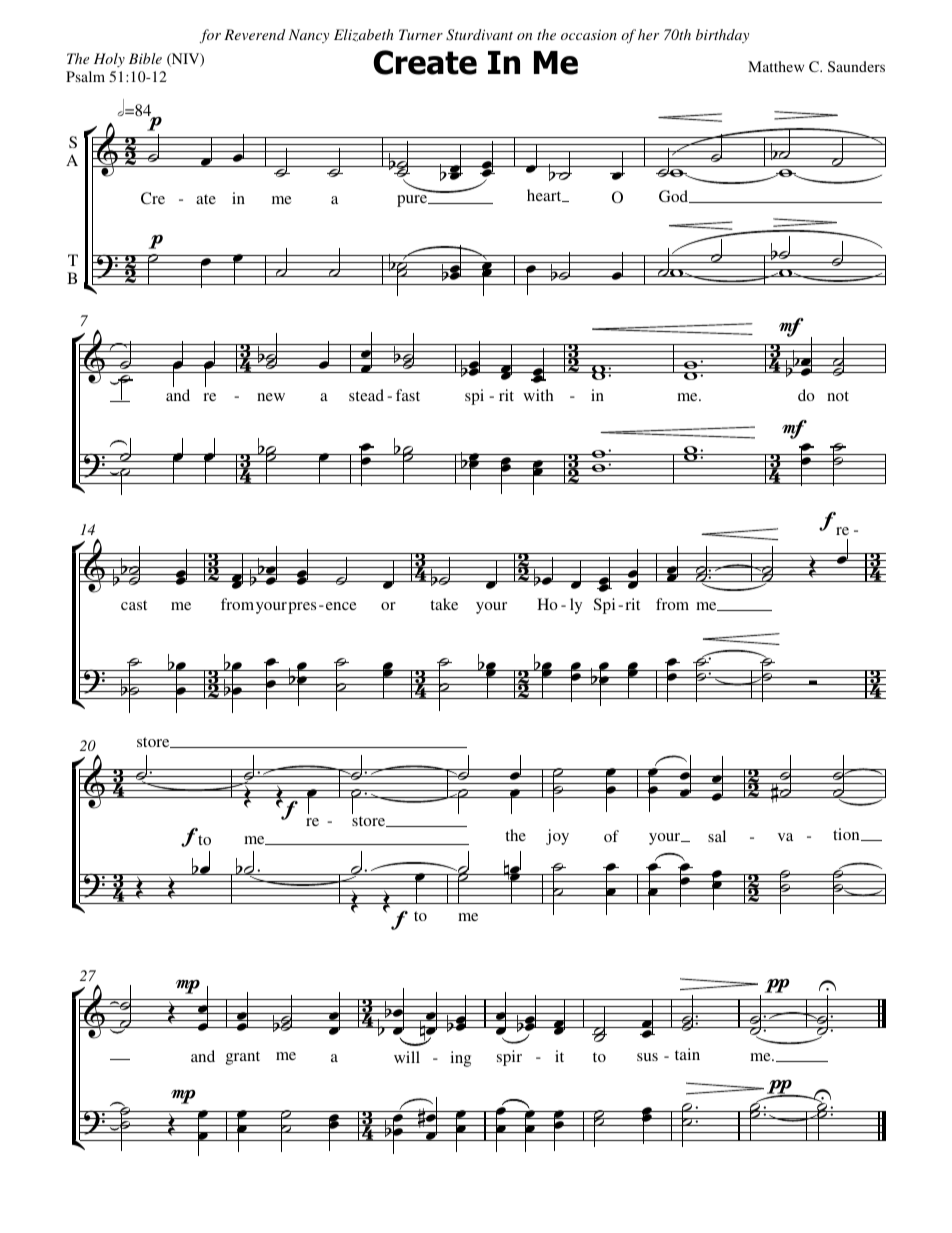 Image resolution: width=952 pixels, height=1233 pixels. I want to click on Create, so click(425, 62).
